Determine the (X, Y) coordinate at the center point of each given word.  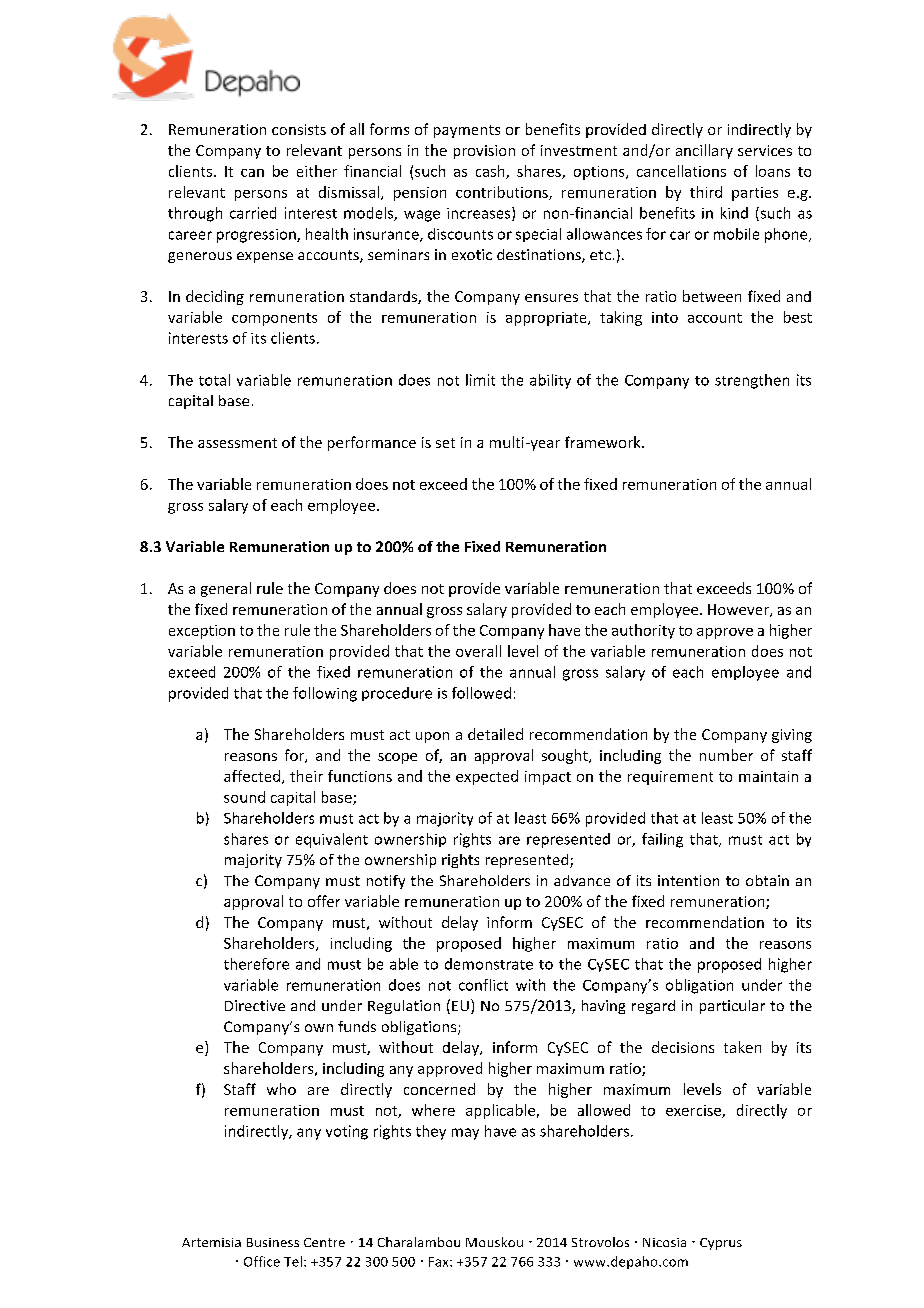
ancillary (704, 151)
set (445, 443)
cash (491, 172)
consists (299, 129)
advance (582, 880)
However (739, 610)
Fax (440, 1262)
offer (324, 901)
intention (688, 880)
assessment (237, 443)
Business (273, 1242)
